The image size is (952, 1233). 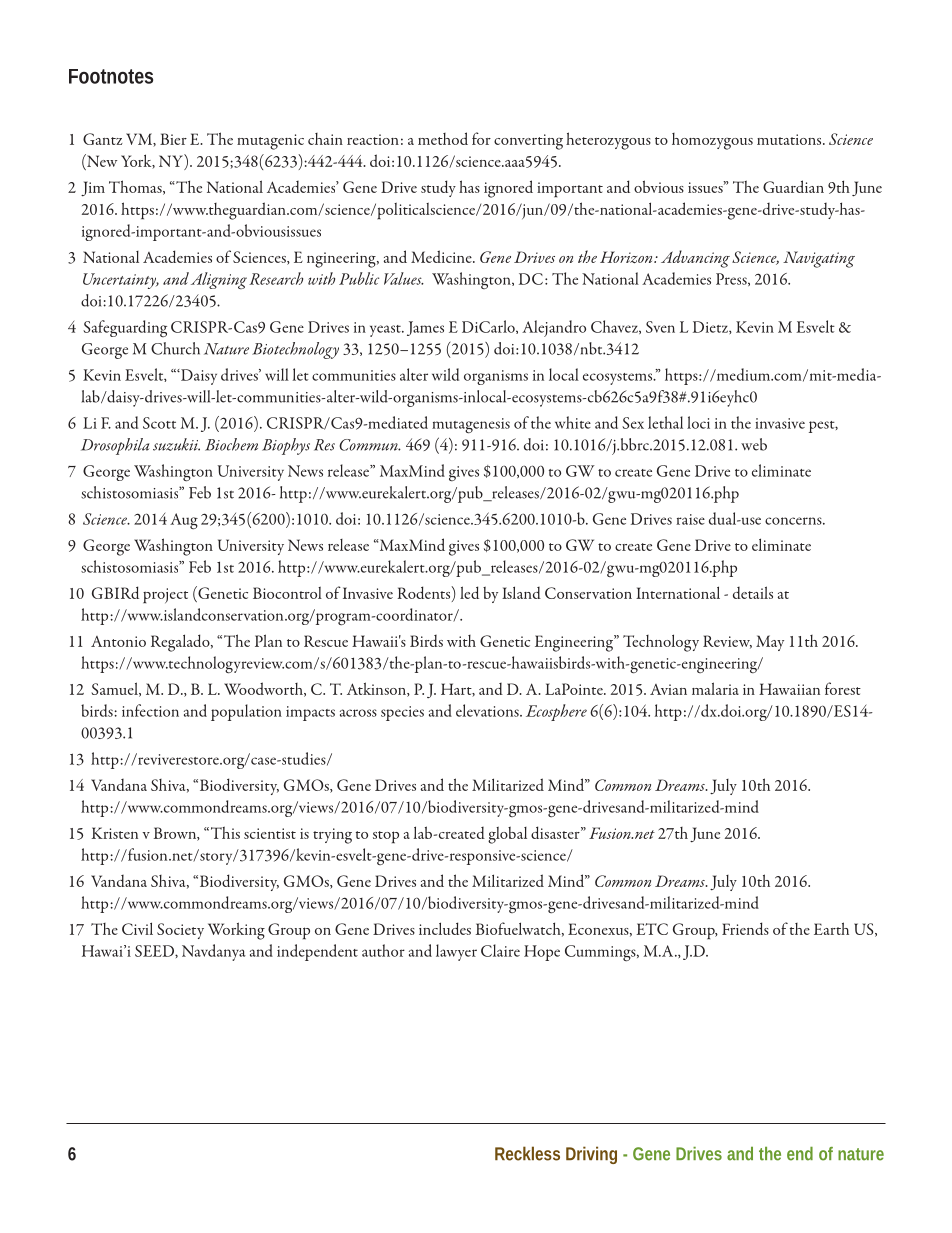 I want to click on method, so click(x=443, y=138).
